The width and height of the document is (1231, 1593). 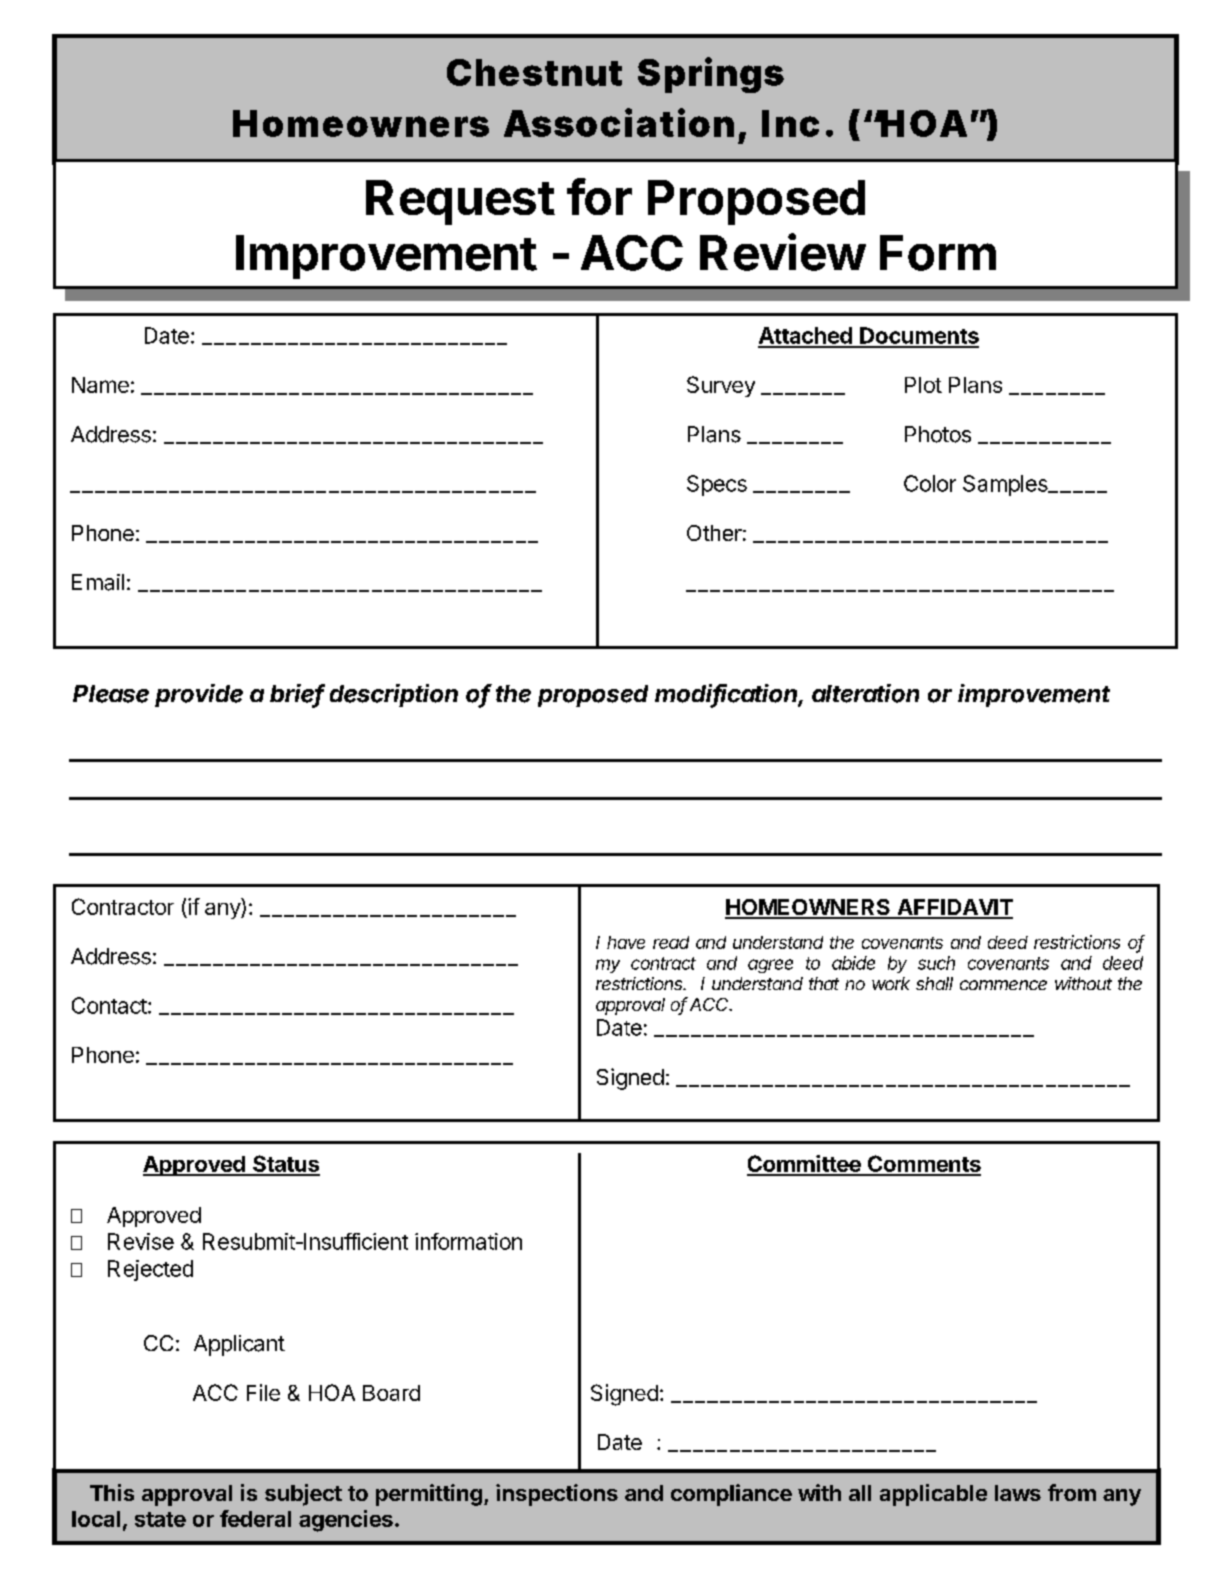 I want to click on Springs, so click(x=711, y=75).
